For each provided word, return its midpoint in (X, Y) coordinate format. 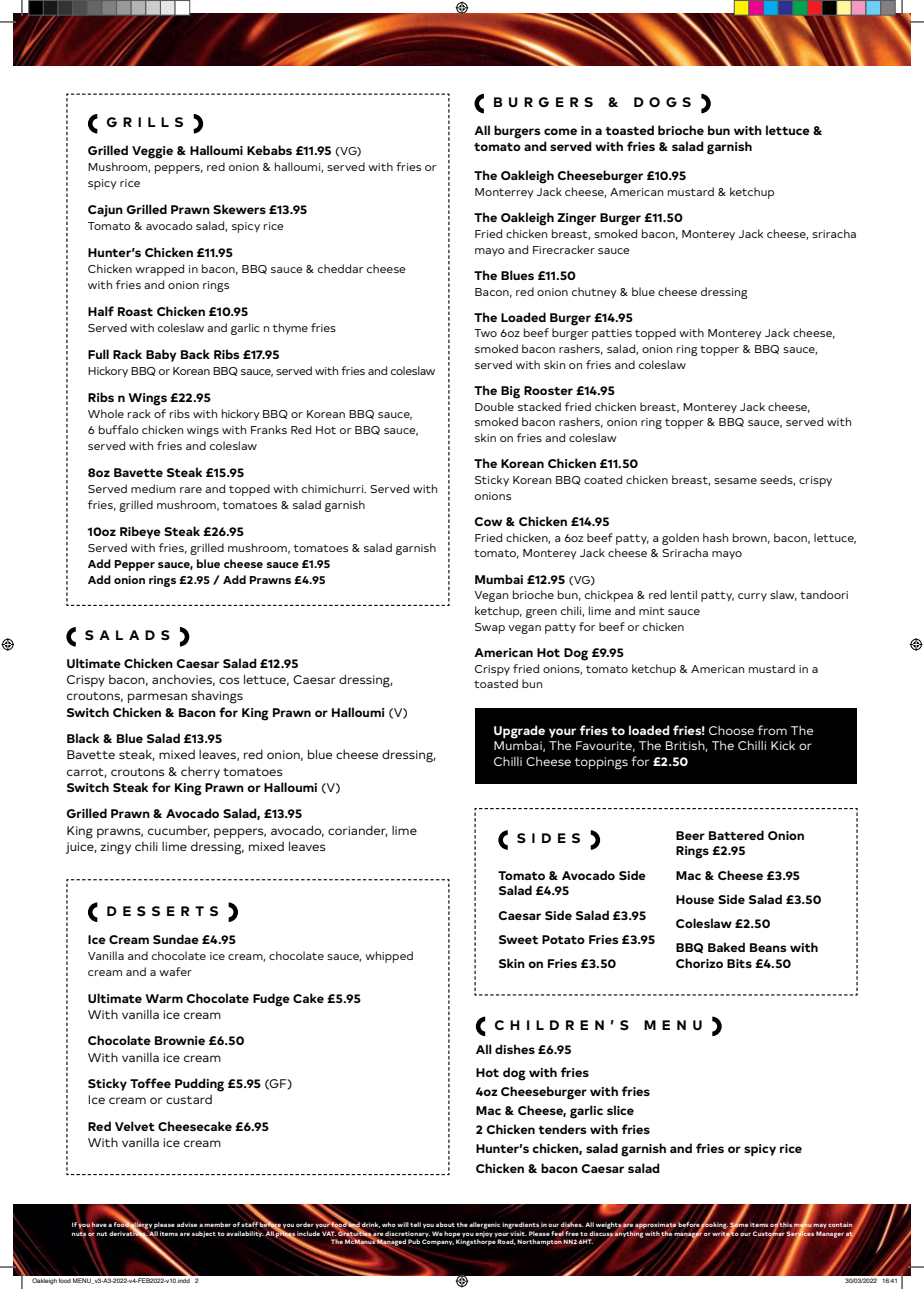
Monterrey (504, 193)
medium (153, 488)
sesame (735, 481)
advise (187, 1224)
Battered (736, 835)
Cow (488, 521)
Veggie (152, 152)
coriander (358, 831)
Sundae (176, 939)
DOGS (662, 102)
